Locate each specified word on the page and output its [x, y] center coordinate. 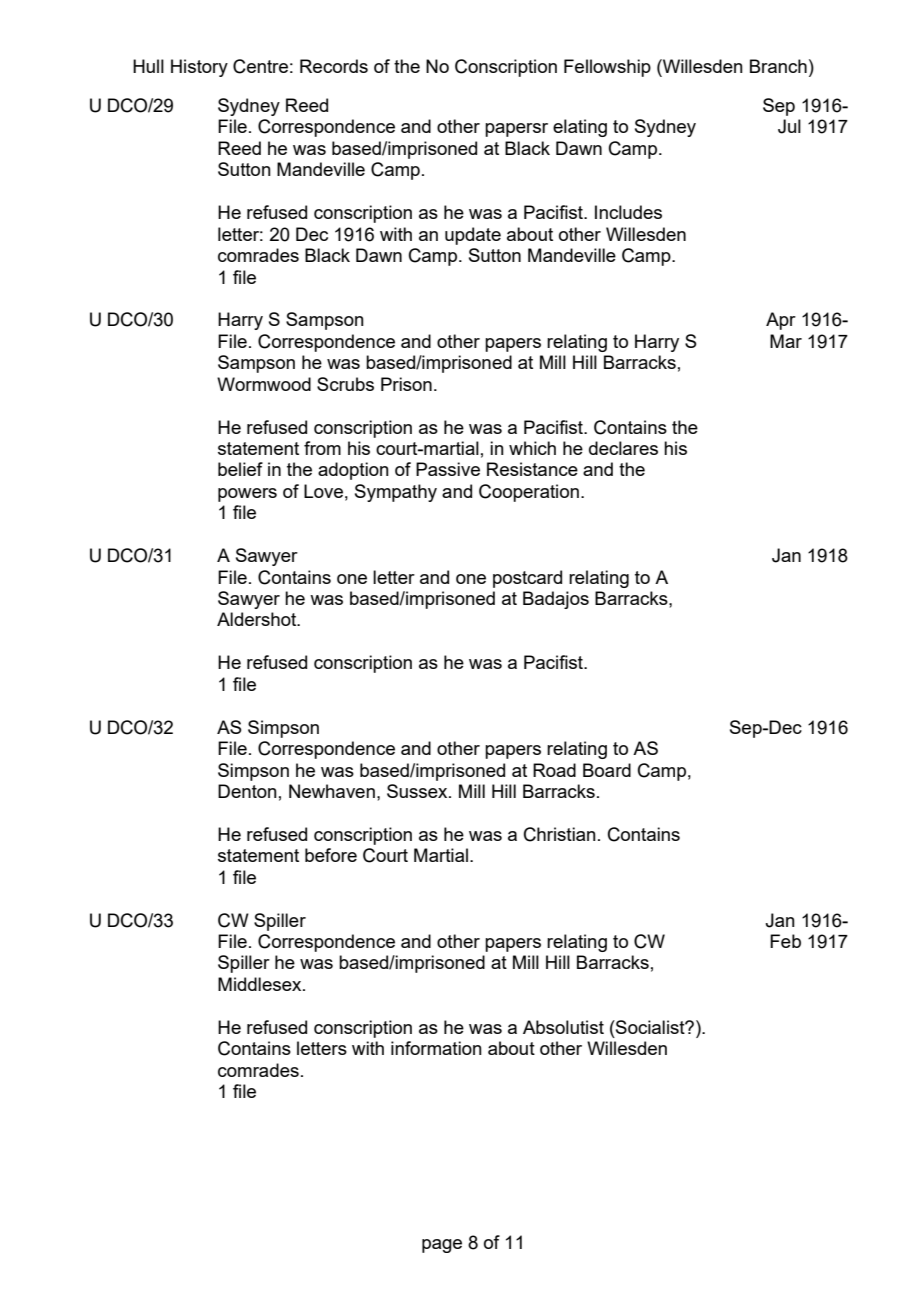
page [442, 1246]
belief [240, 469]
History [199, 68]
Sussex [418, 791]
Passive [448, 469]
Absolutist [563, 1027]
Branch [778, 66]
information [436, 1048]
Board [607, 770]
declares [623, 448]
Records [334, 66]
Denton [247, 791]
